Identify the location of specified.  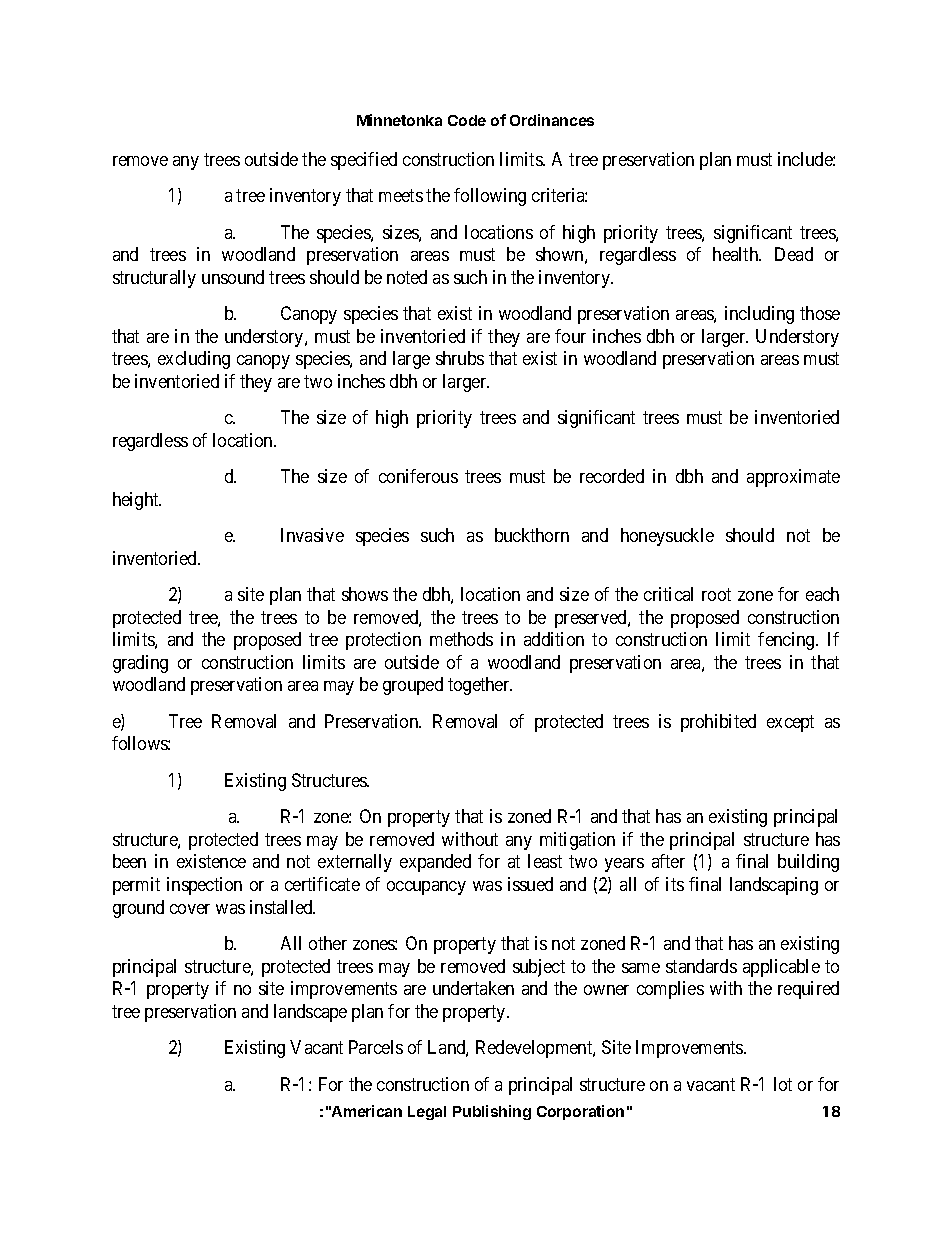
(364, 161).
